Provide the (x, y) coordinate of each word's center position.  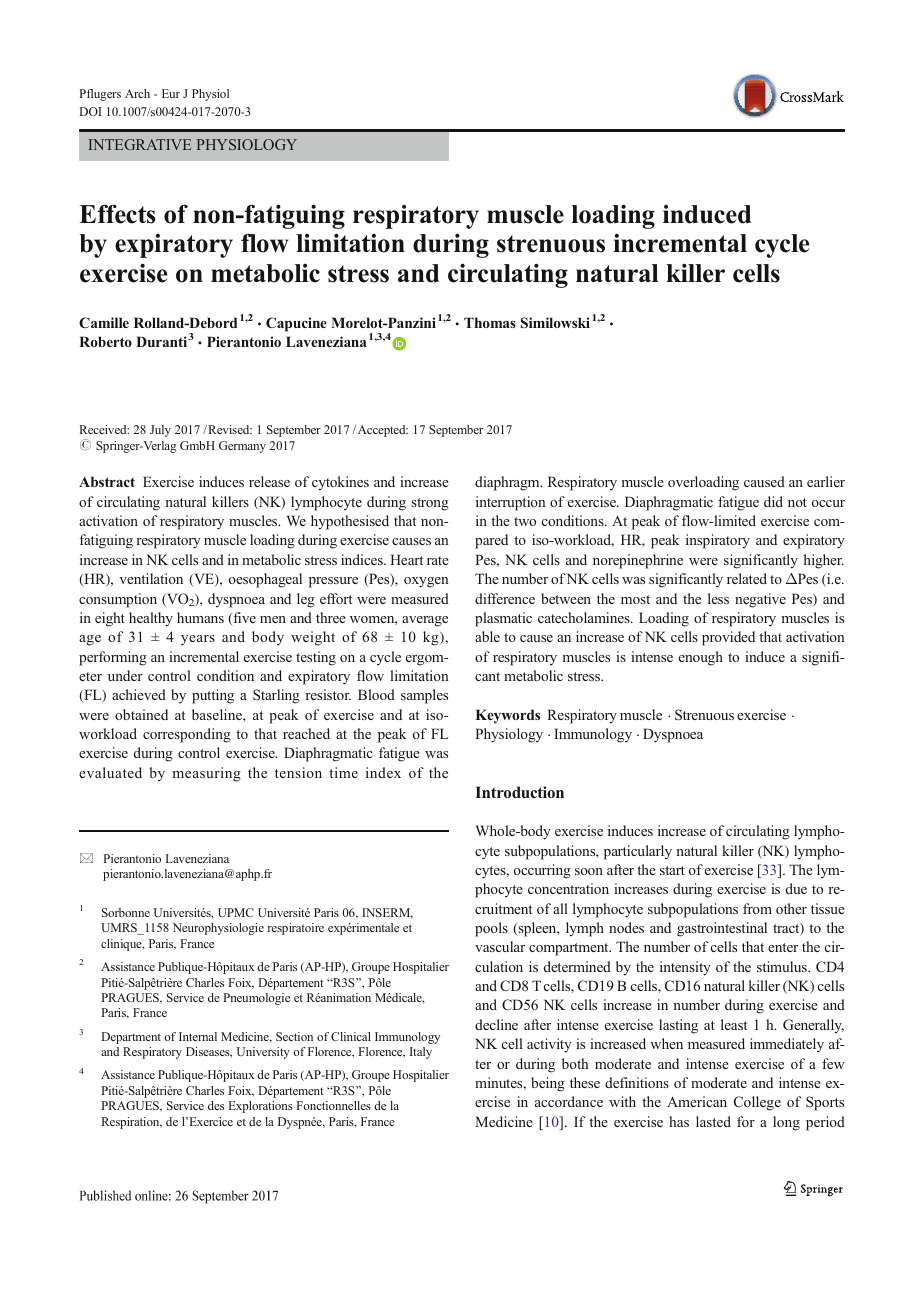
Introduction (519, 792)
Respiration (131, 1123)
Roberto (105, 341)
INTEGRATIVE (139, 144)
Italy (421, 1053)
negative (760, 600)
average (425, 621)
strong (430, 504)
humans (200, 617)
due (796, 888)
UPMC (236, 912)
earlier (826, 481)
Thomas (490, 322)
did (773, 501)
